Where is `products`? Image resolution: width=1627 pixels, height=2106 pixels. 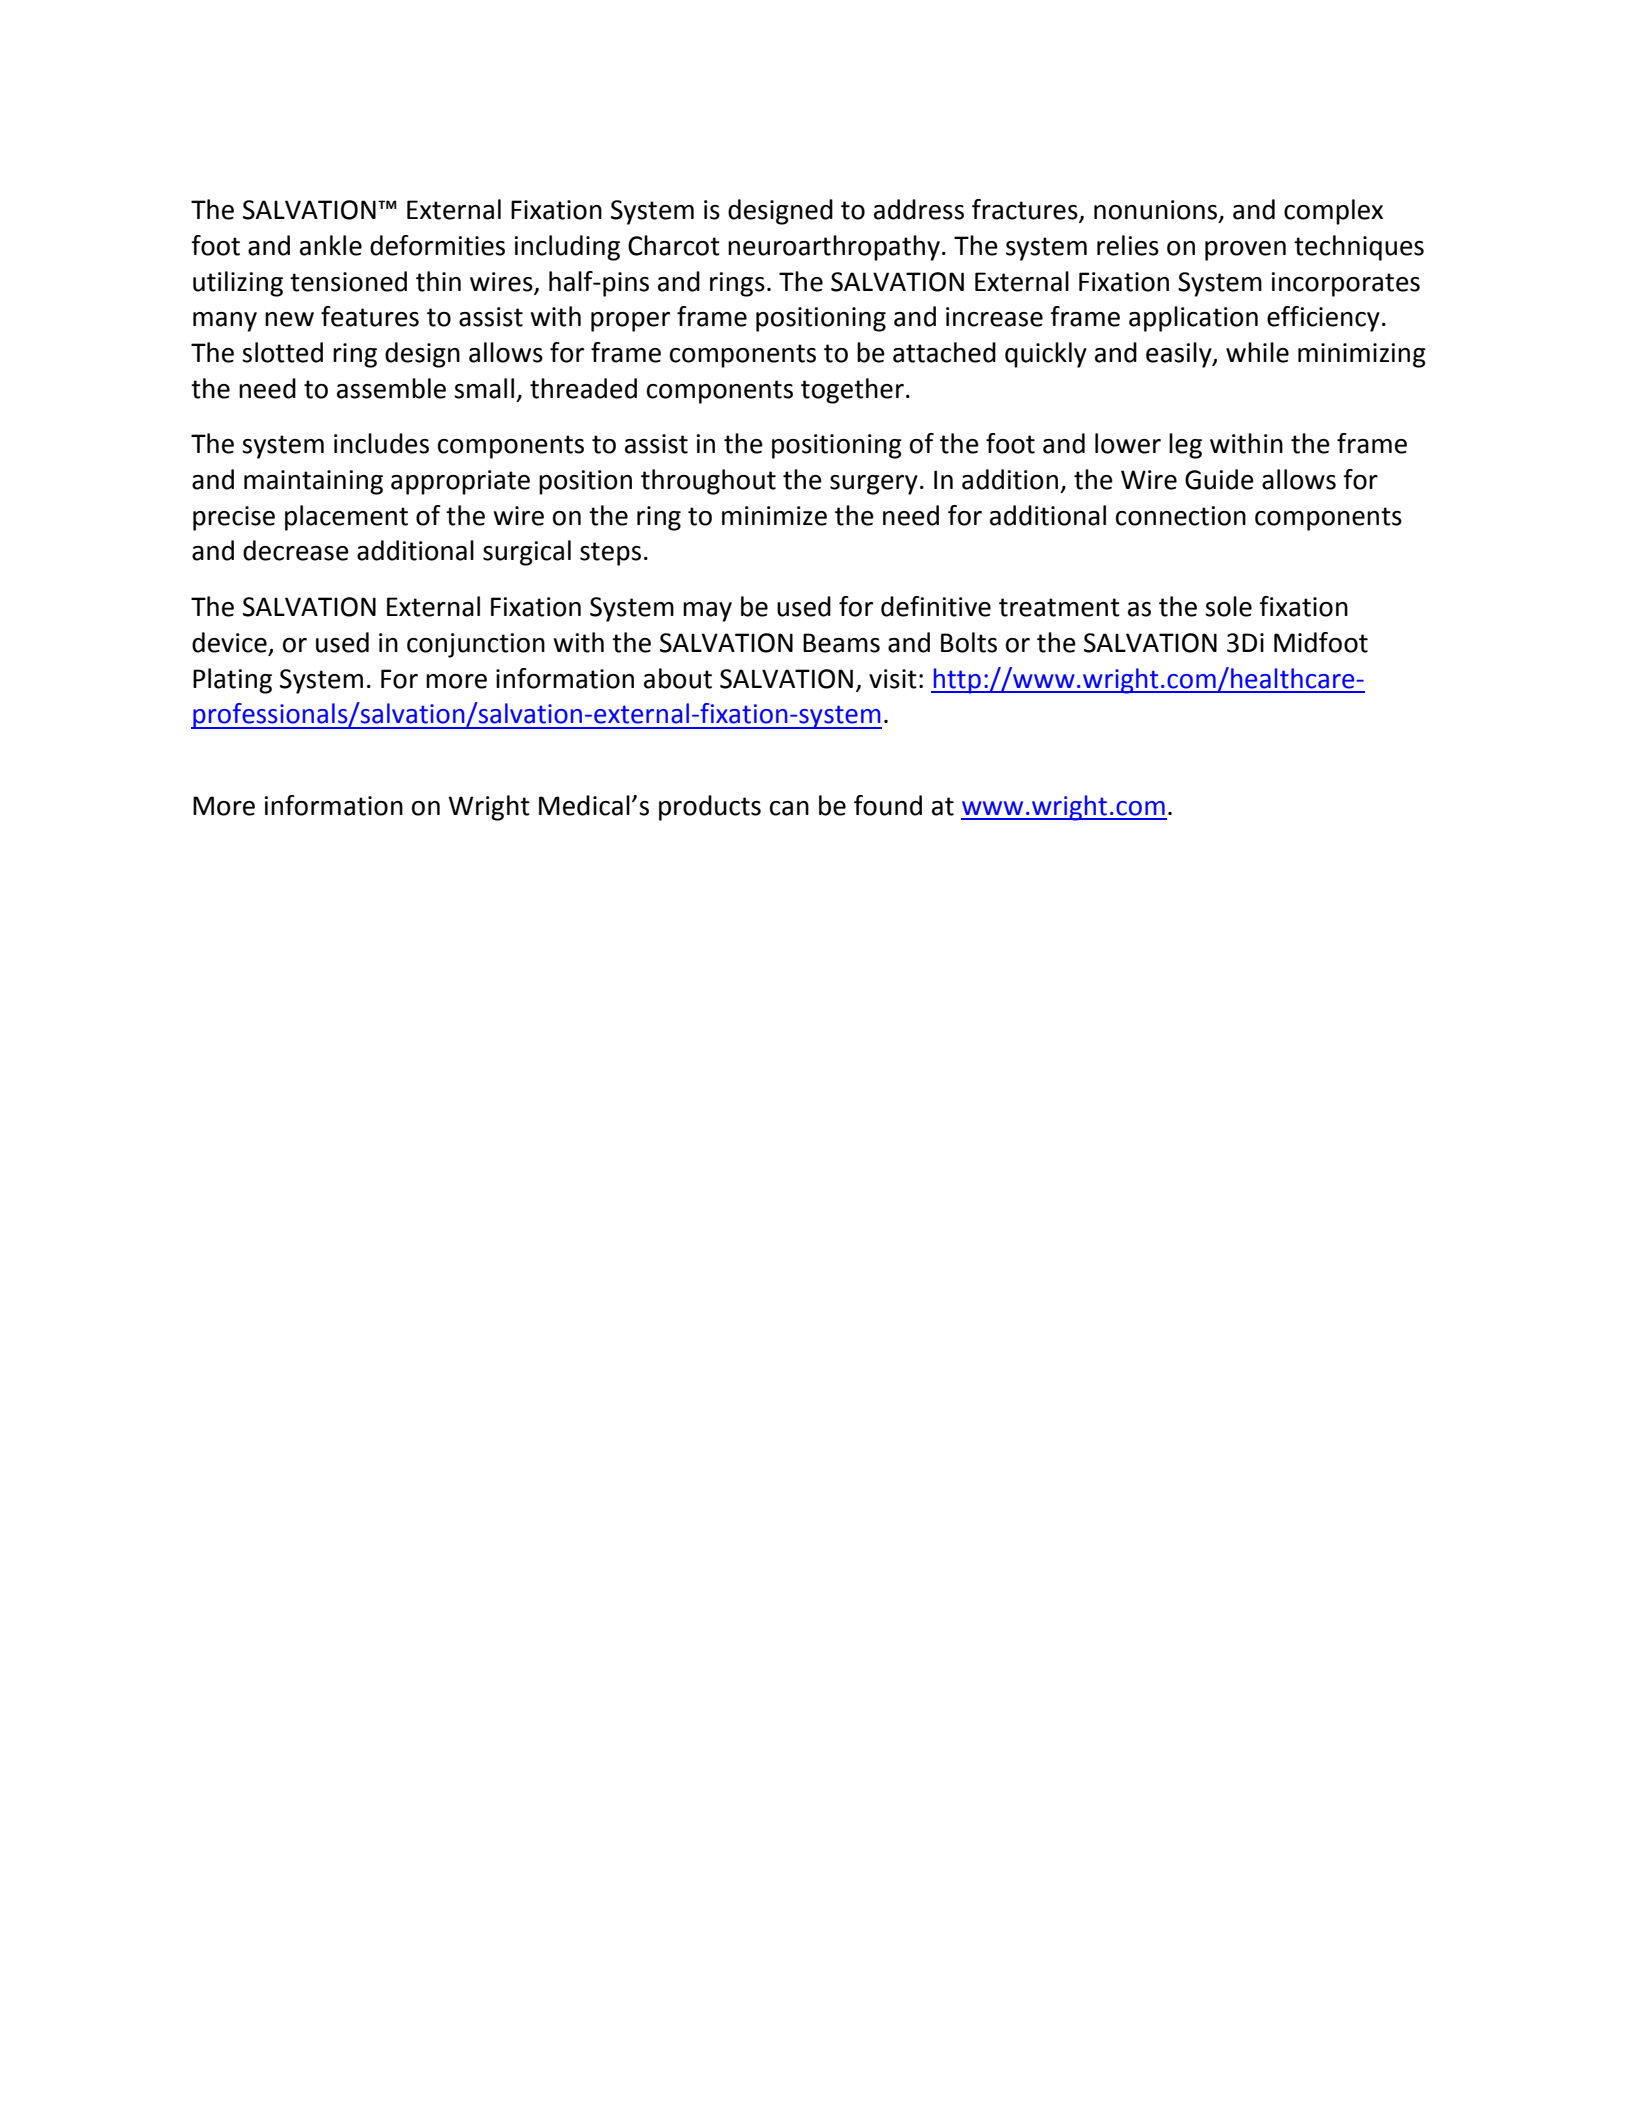
products is located at coordinates (710, 808).
